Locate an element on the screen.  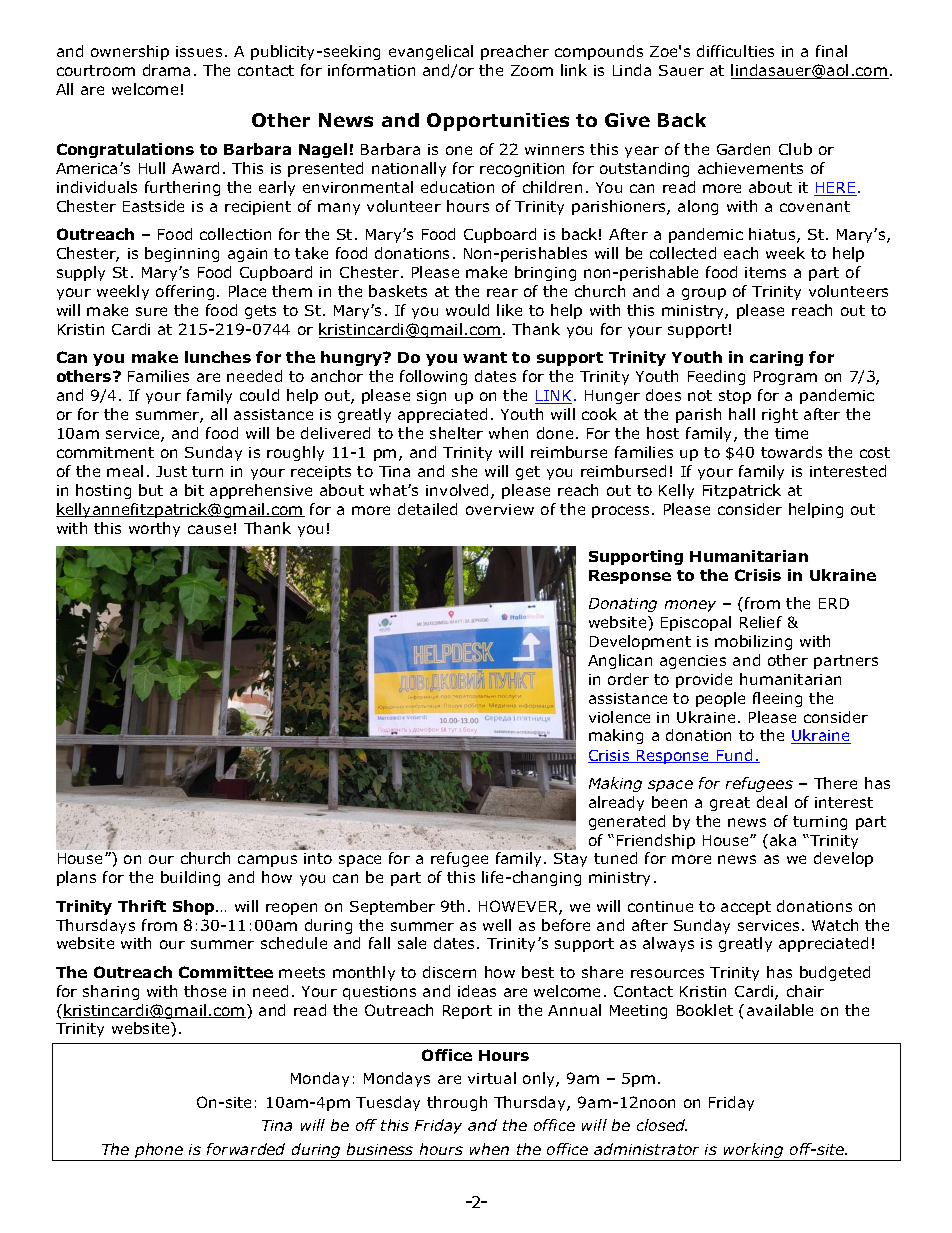
worthy is located at coordinates (154, 529).
